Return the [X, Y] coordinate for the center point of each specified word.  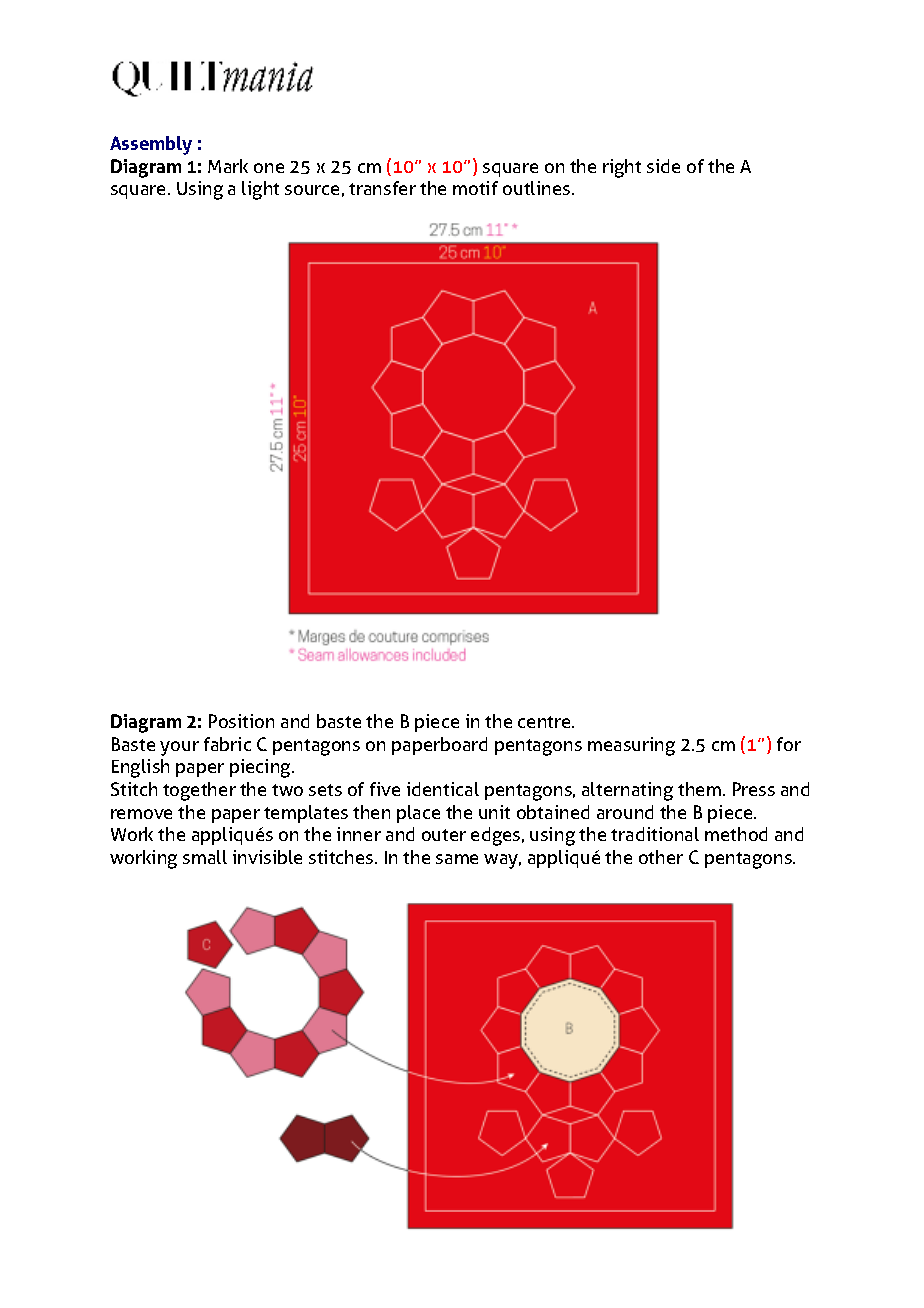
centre [545, 722]
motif [475, 188]
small [205, 857]
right [622, 168]
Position [241, 721]
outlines [538, 188]
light [260, 190]
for [789, 744]
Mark [228, 166]
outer [444, 835]
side [663, 166]
